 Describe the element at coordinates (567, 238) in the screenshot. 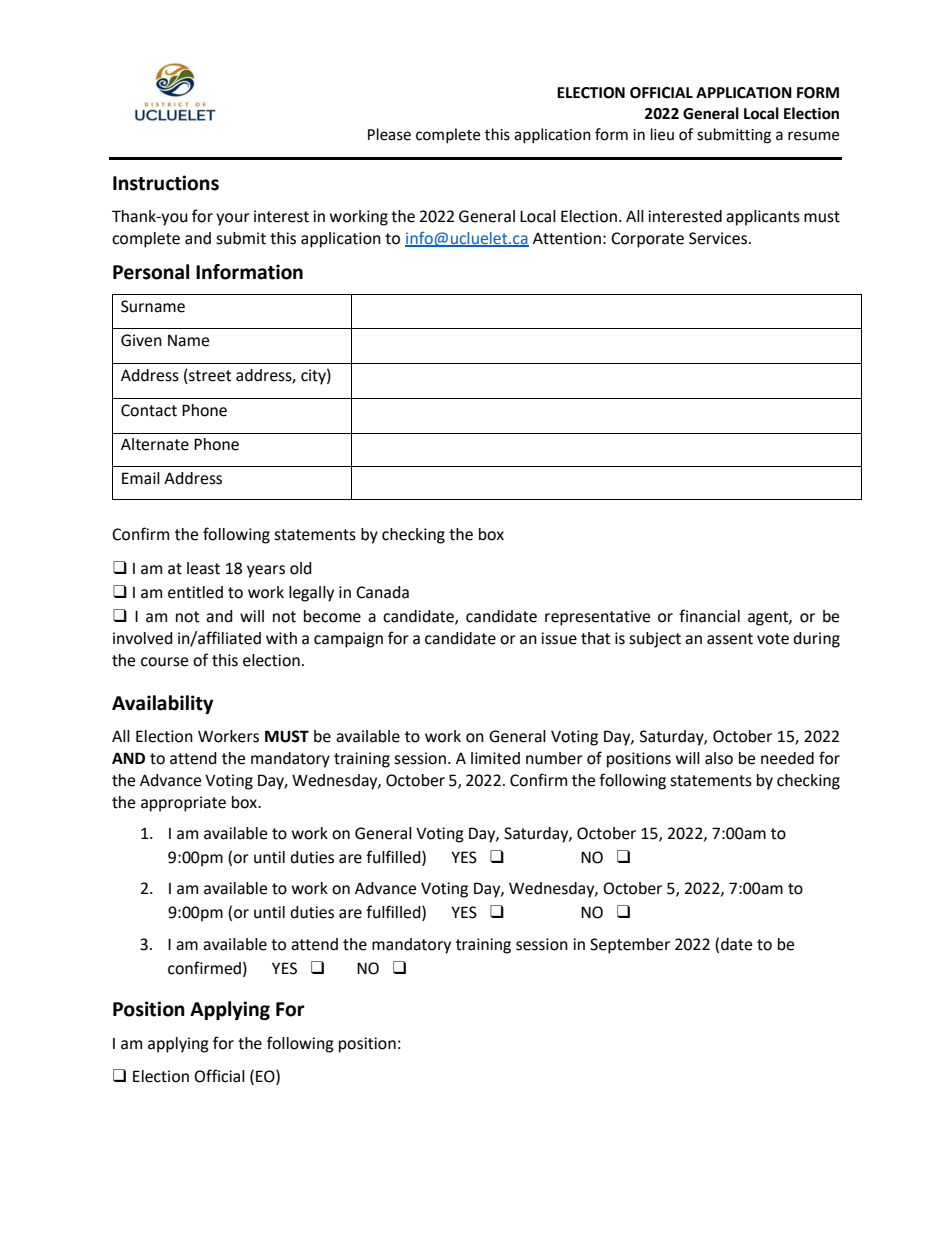

I see `Attention` at that location.
